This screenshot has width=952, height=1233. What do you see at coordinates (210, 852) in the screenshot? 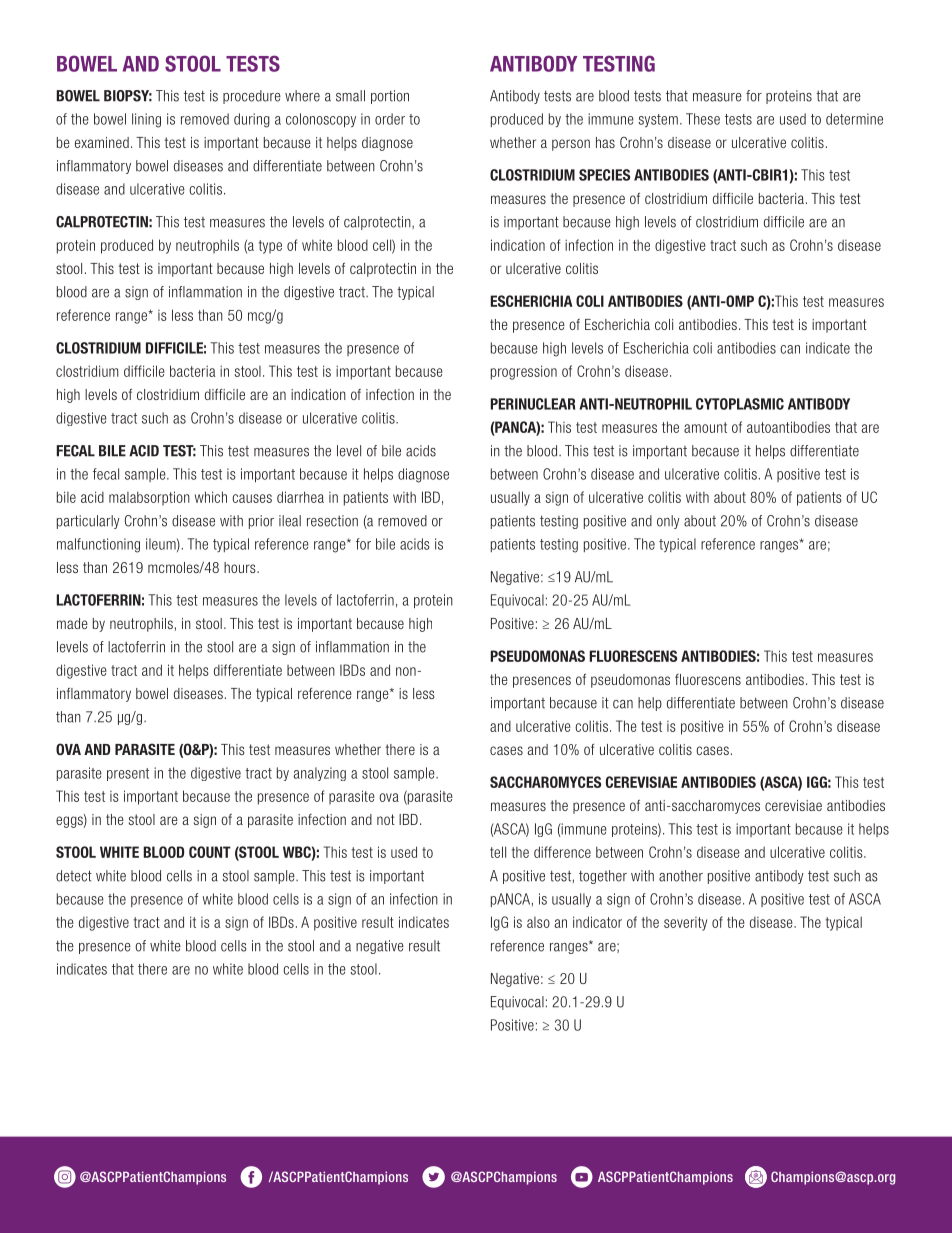
I see `COUNT` at bounding box center [210, 852].
